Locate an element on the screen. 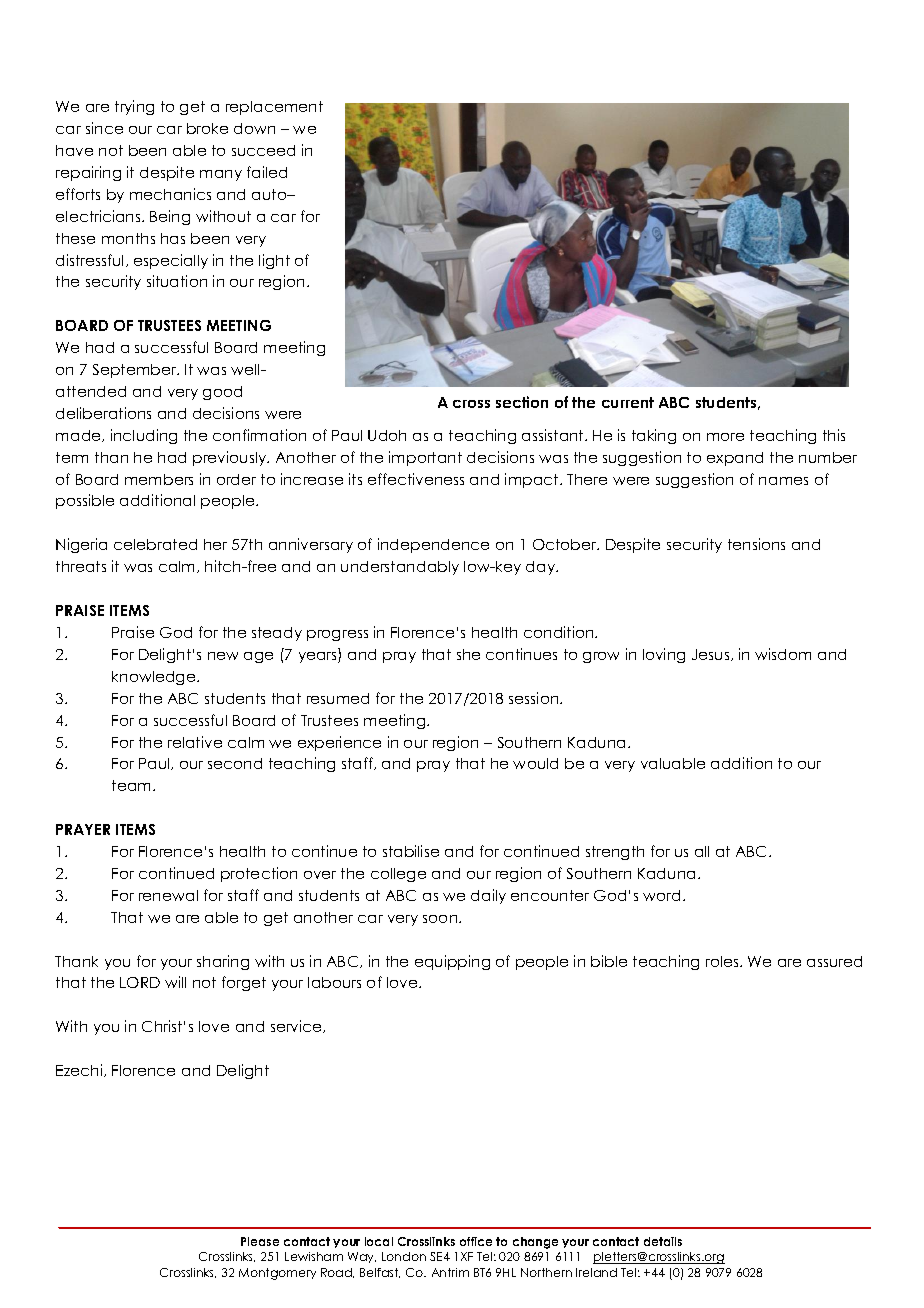 The height and width of the screenshot is (1308, 924). important is located at coordinates (425, 458).
